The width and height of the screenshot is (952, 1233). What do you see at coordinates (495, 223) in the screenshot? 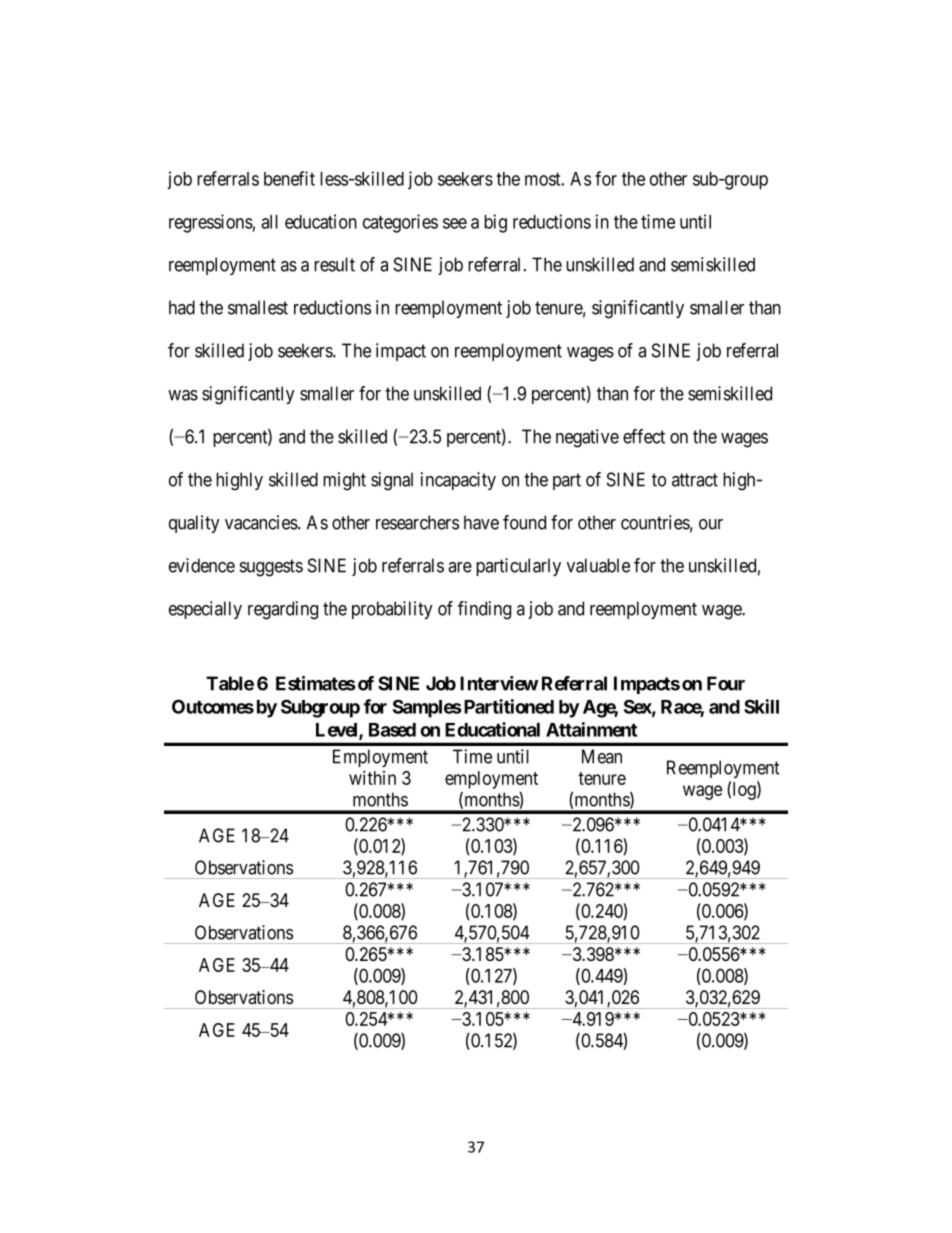
I see `big` at bounding box center [495, 223].
